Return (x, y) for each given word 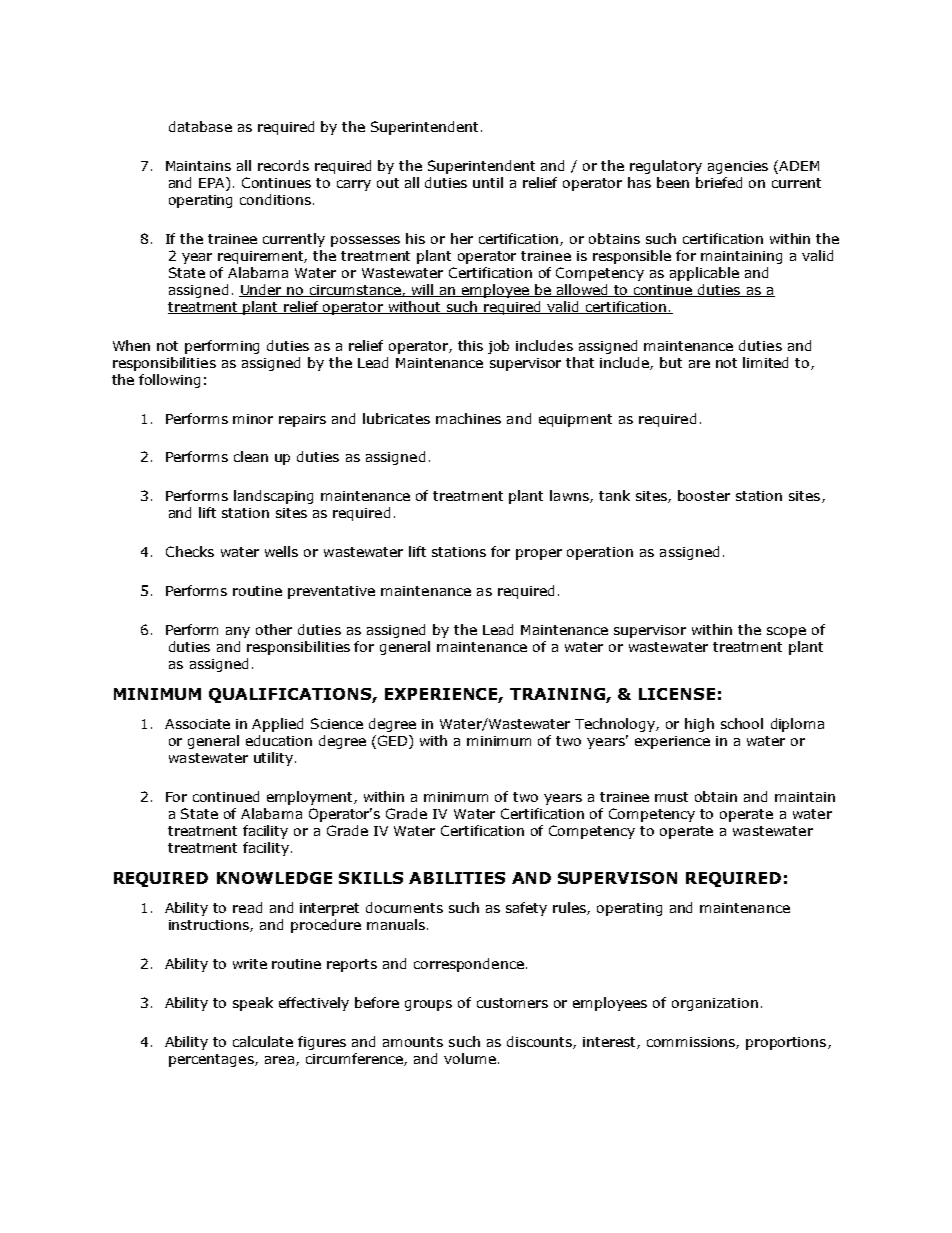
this (470, 345)
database (200, 126)
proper (539, 554)
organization (715, 1004)
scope (786, 632)
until (488, 182)
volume (470, 1058)
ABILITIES (457, 878)
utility (273, 759)
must (671, 797)
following (169, 381)
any (238, 632)
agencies (738, 167)
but (671, 362)
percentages (212, 1060)
